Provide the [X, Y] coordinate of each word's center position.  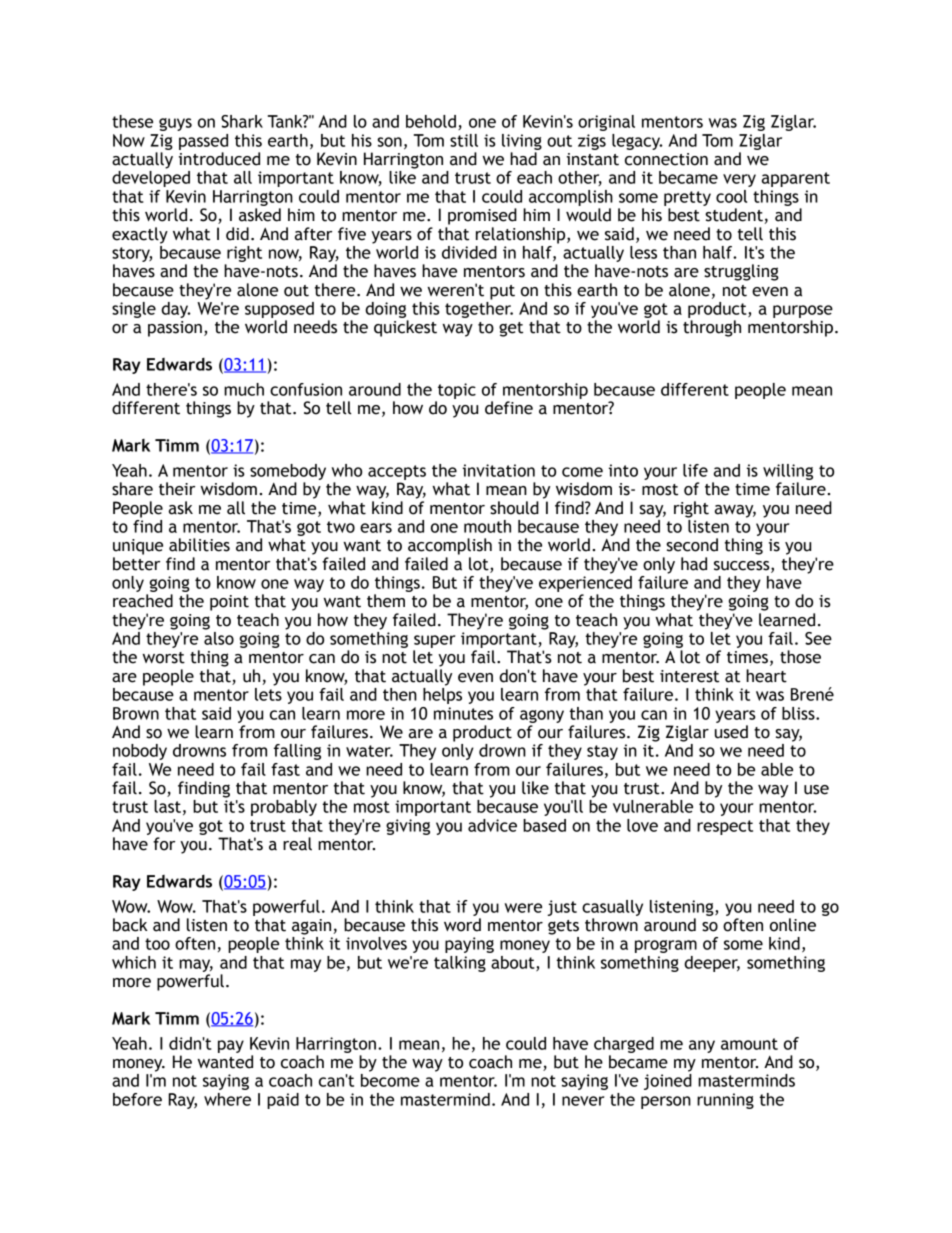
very [739, 180]
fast [285, 769]
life [695, 470]
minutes [463, 713]
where [227, 1099]
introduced [219, 159]
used [731, 732]
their [177, 489]
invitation [499, 470]
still [464, 140]
